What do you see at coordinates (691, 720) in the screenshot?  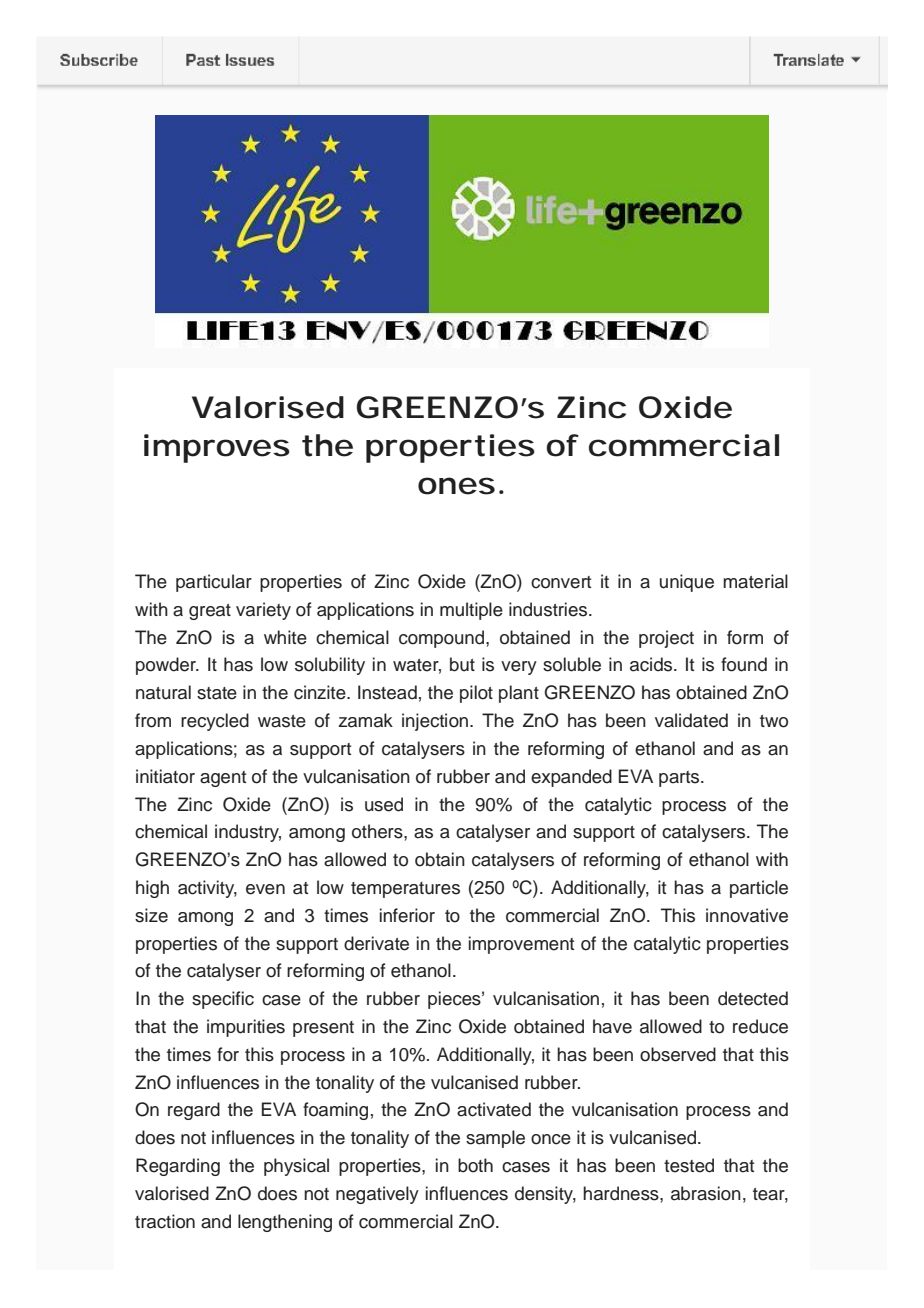 I see `validated` at bounding box center [691, 720].
